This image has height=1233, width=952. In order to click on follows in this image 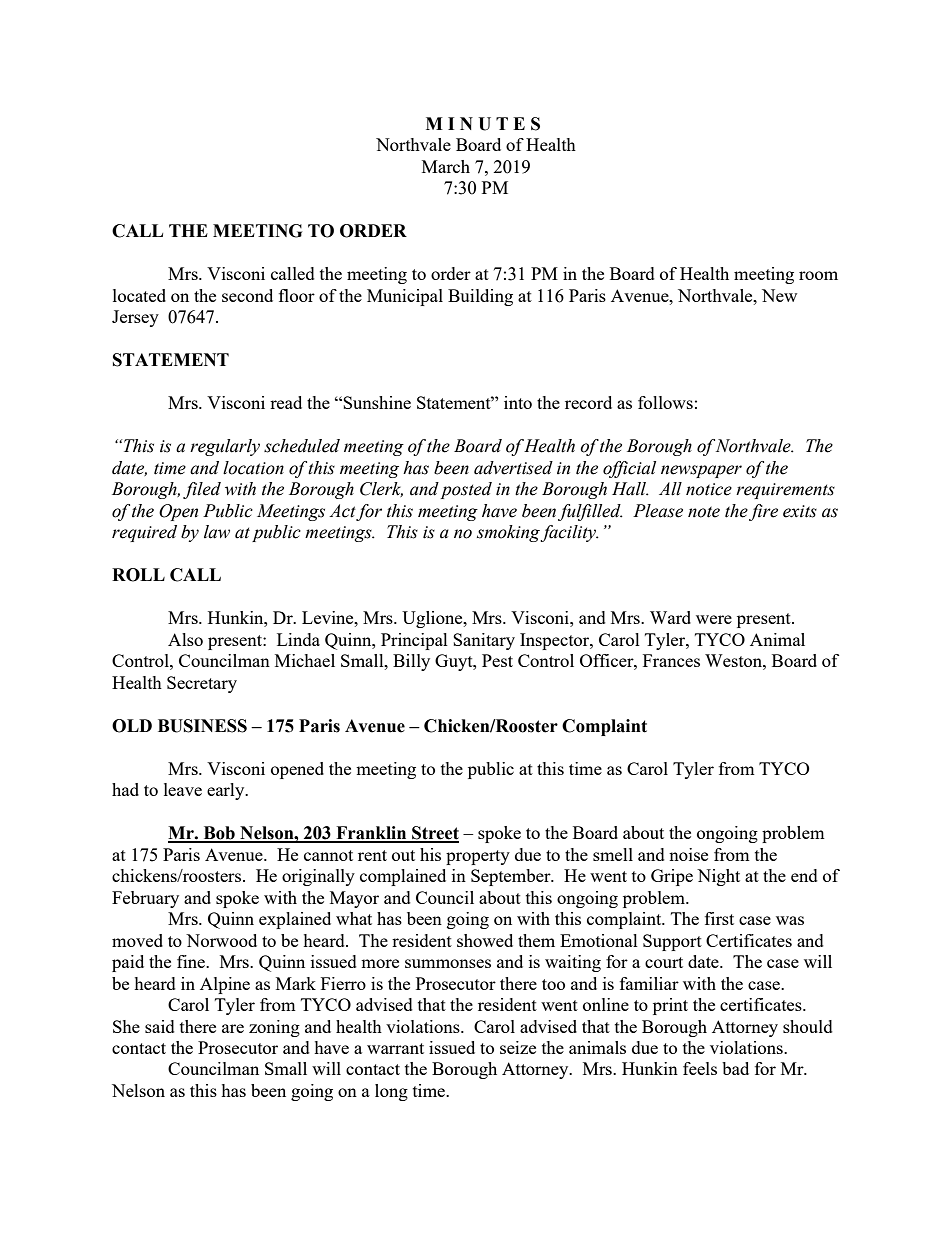, I will do `click(665, 402)`.
